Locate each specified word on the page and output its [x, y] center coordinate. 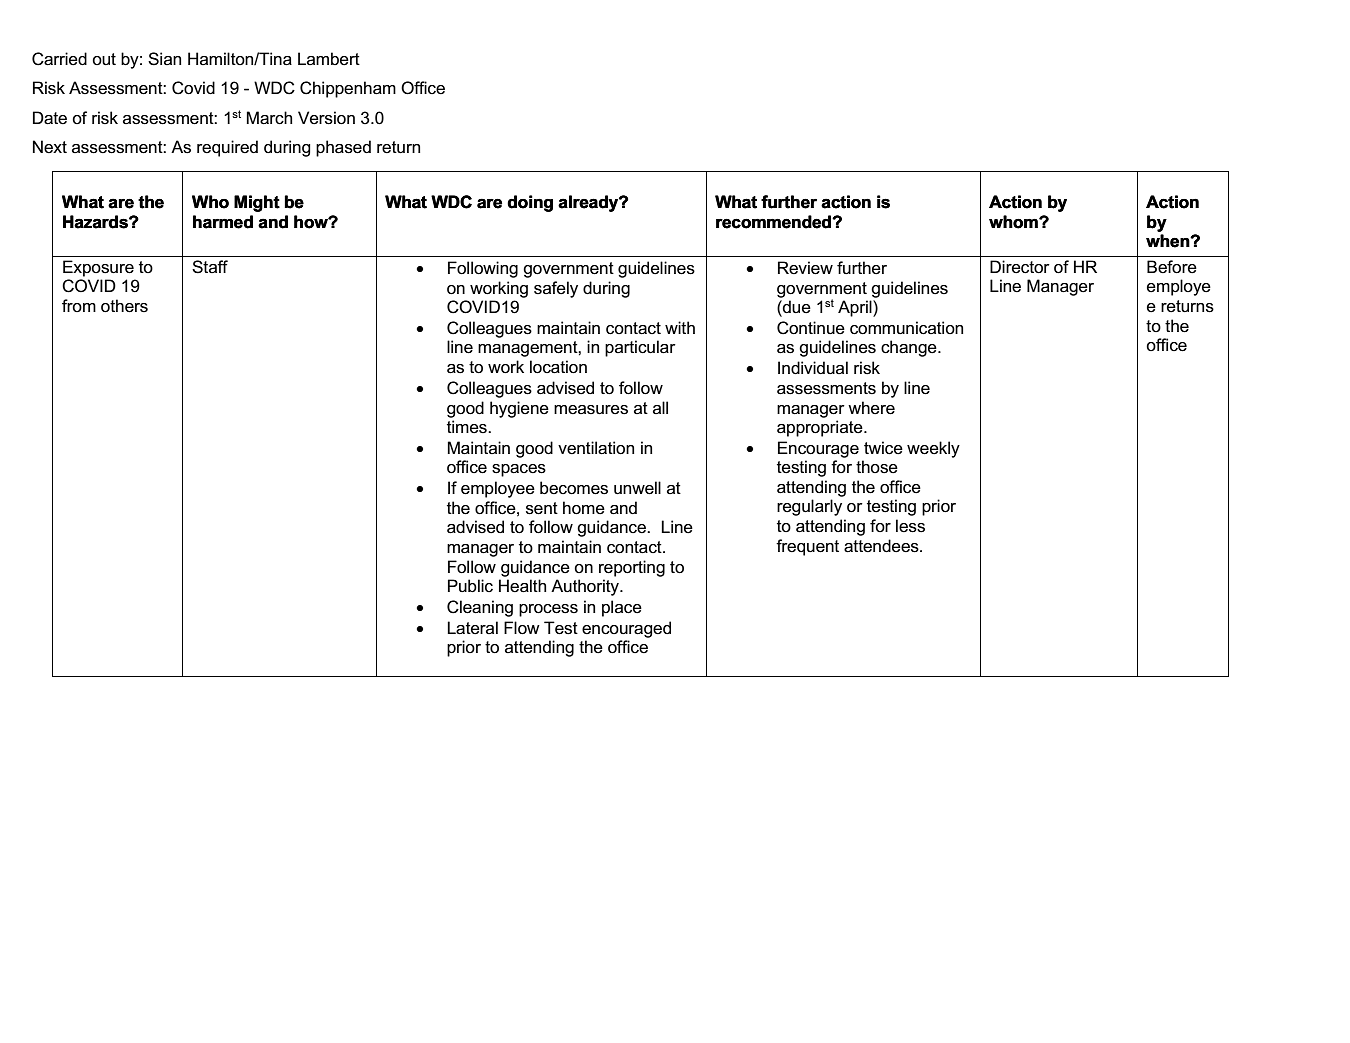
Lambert [329, 59]
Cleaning [480, 608]
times [468, 427]
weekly [933, 449]
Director [1020, 267]
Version [326, 118]
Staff [210, 267]
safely [556, 289]
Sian [164, 59]
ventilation [596, 448]
